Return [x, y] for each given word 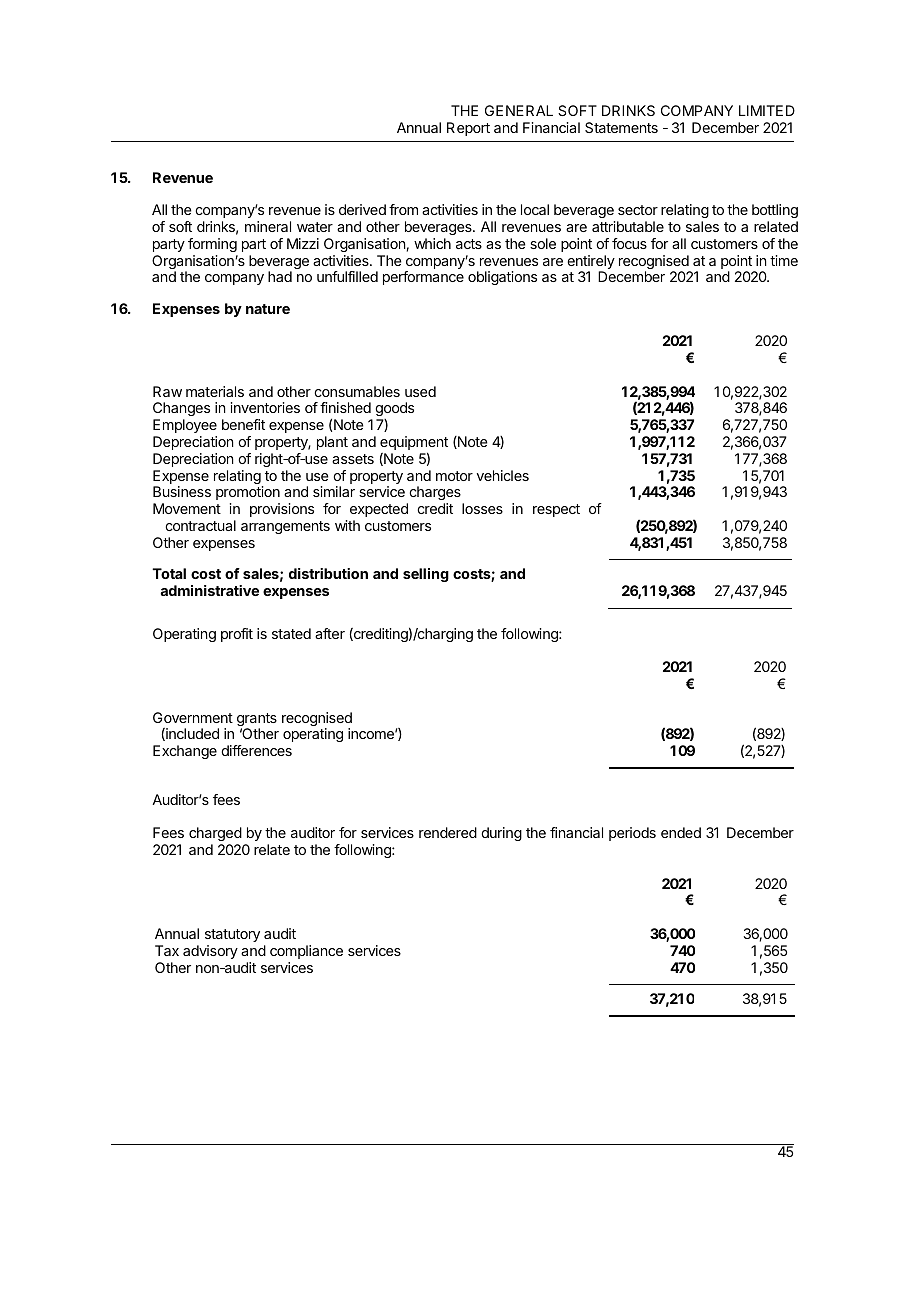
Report [468, 129]
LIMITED [767, 110]
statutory [232, 935]
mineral [268, 226]
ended [681, 832]
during [501, 834]
